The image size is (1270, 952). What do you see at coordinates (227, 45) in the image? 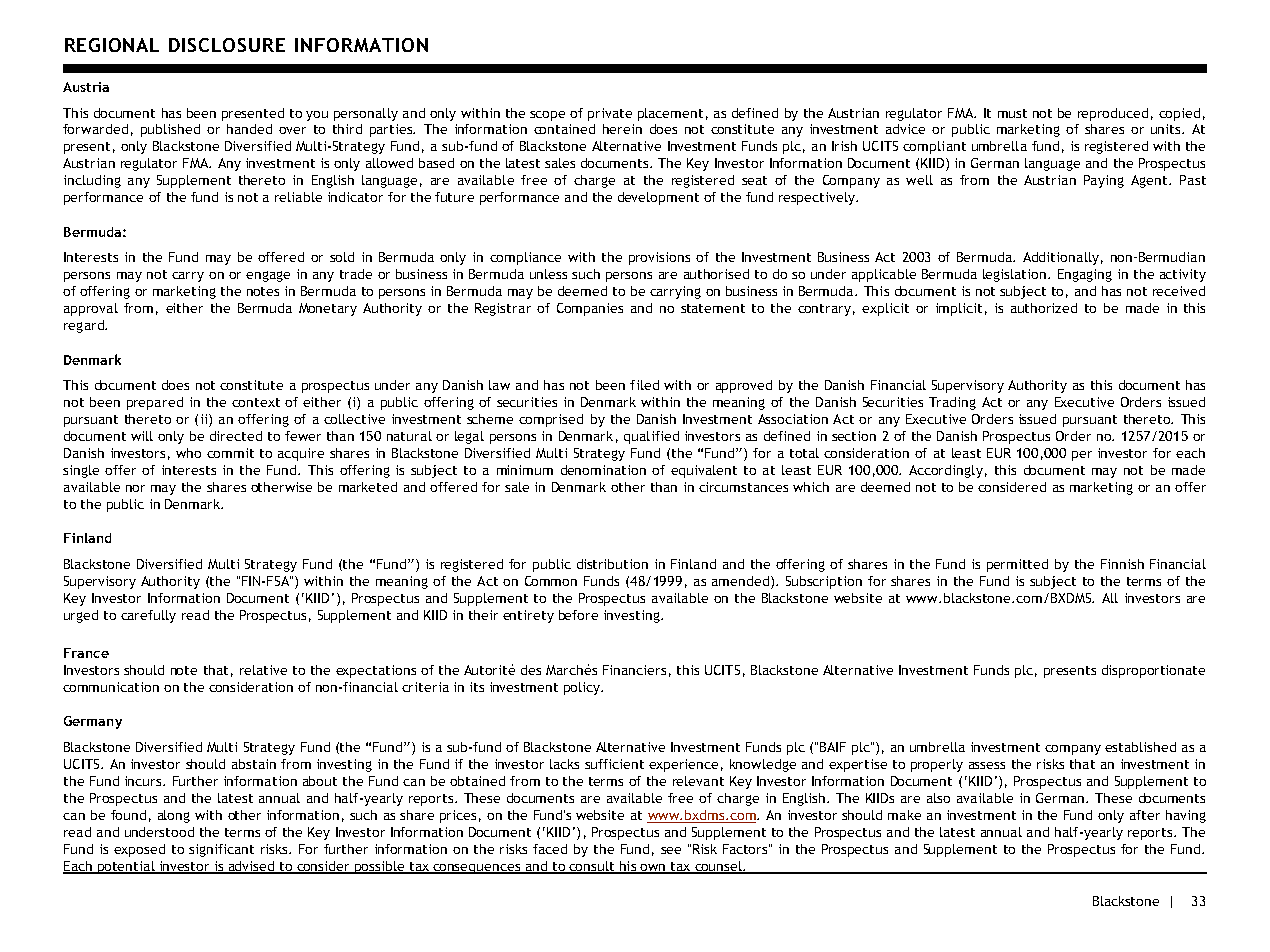
I see `DISCLOSURE` at bounding box center [227, 45].
